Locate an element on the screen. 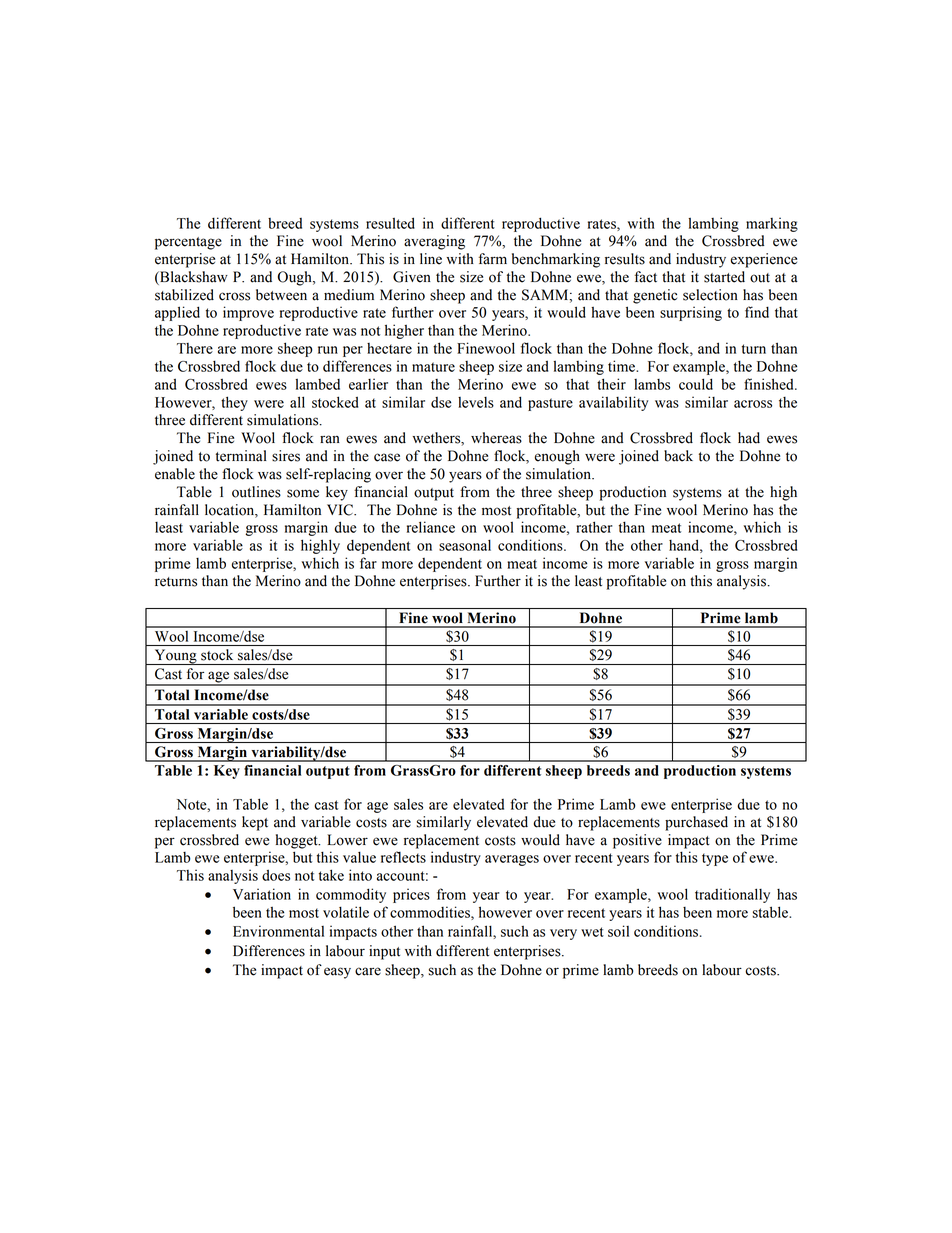 This screenshot has width=952, height=1233. Young is located at coordinates (175, 657).
